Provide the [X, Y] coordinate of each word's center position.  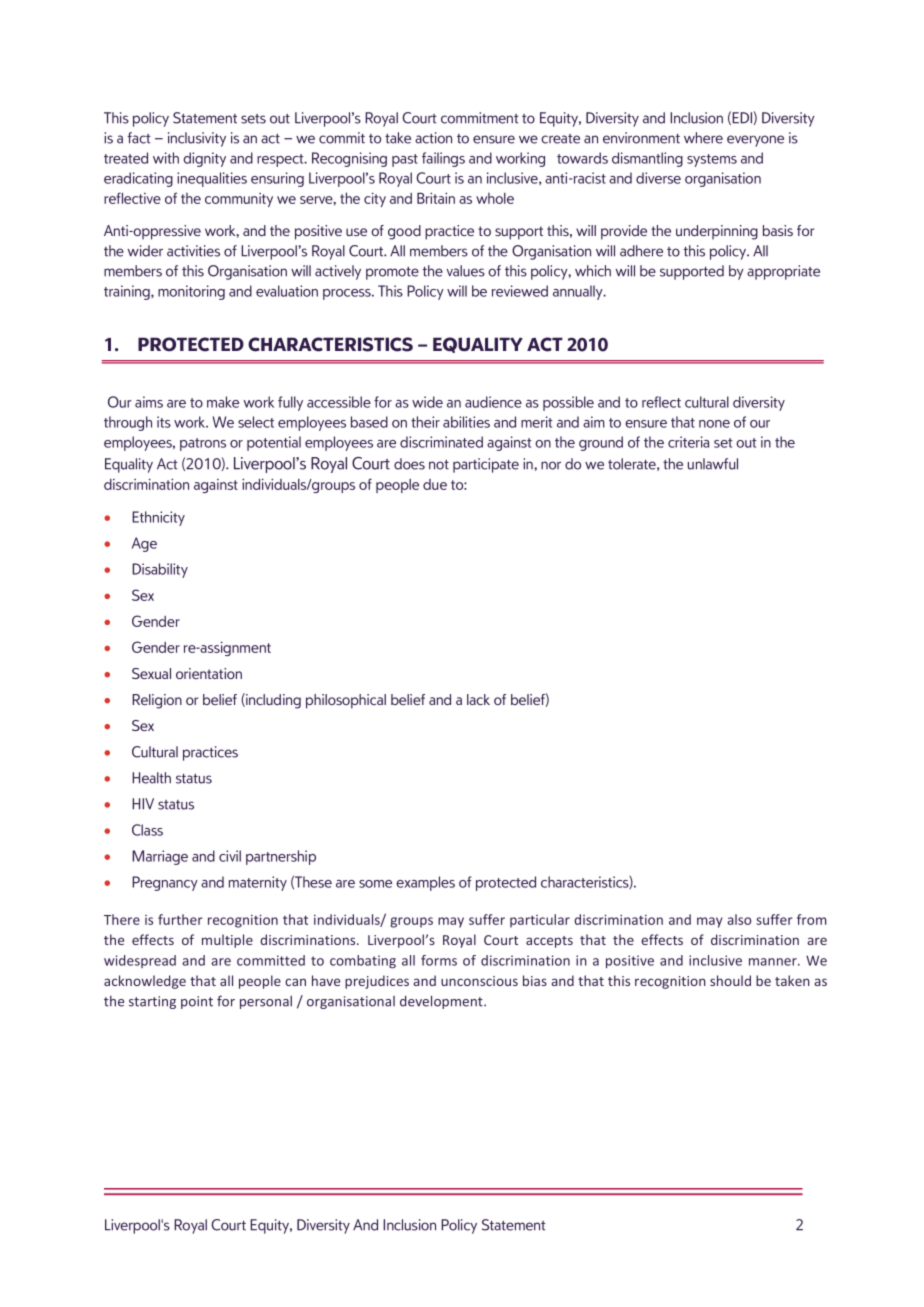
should [730, 980]
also [739, 919]
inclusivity [197, 139]
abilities [466, 422]
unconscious [479, 981]
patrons [203, 444]
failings [443, 159]
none [714, 424]
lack [478, 699]
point [197, 1002]
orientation [209, 673]
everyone [755, 141]
